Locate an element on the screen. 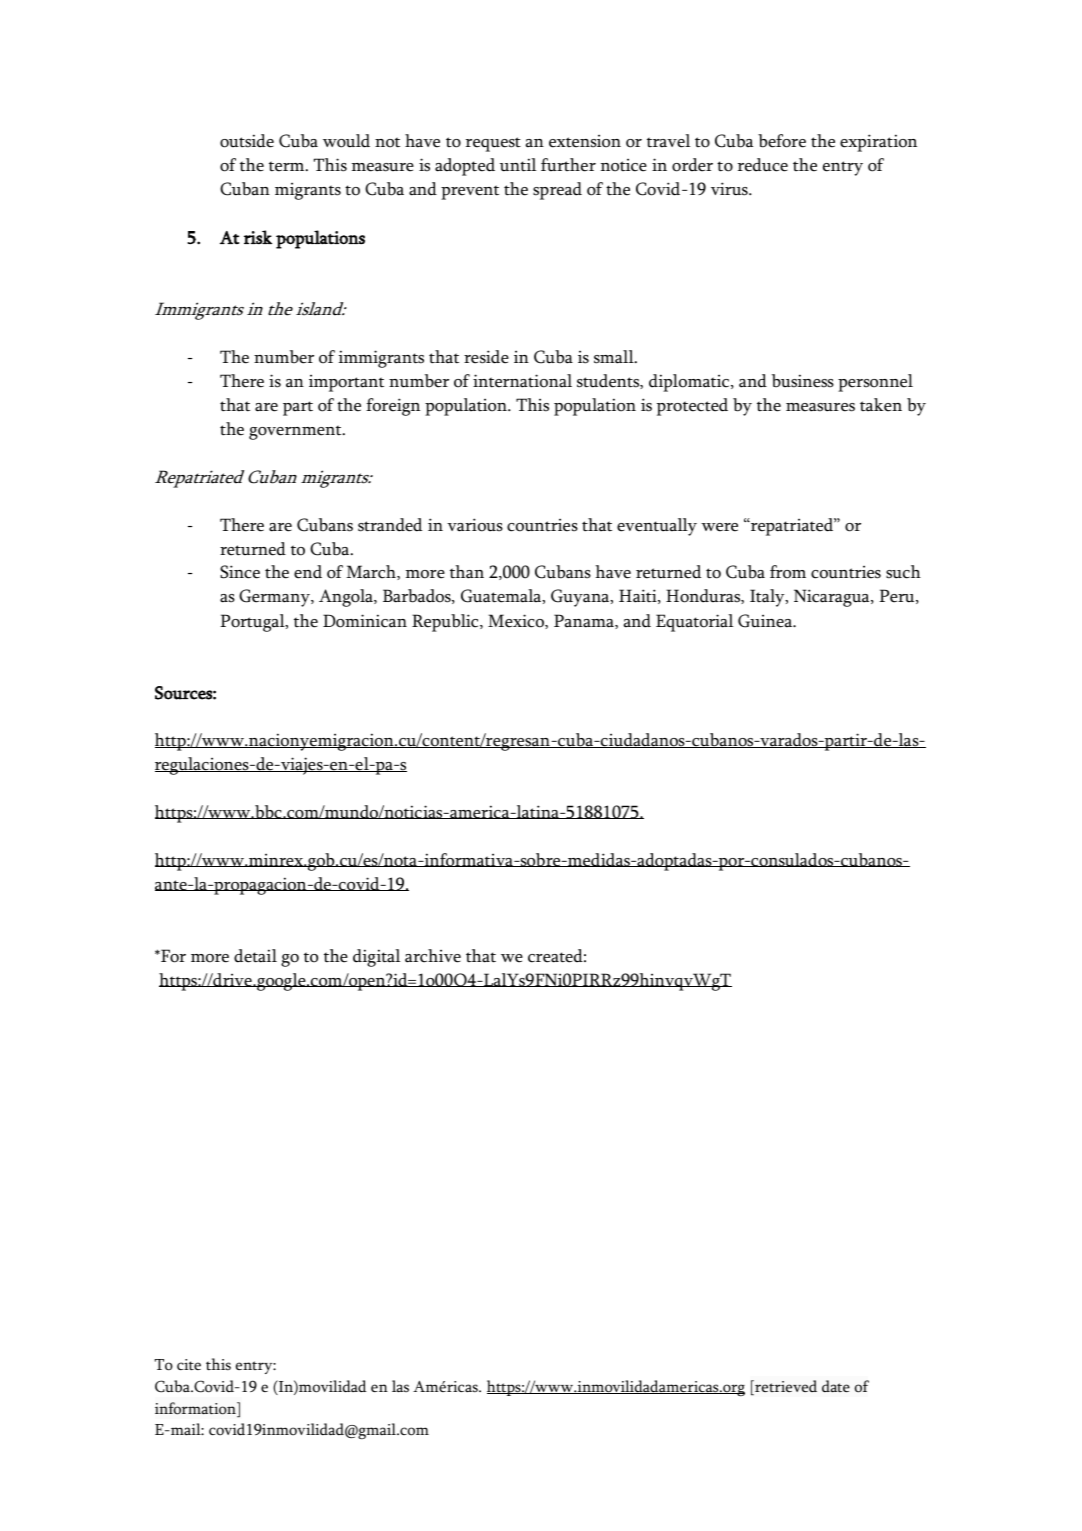 This screenshot has height=1531, width=1082. cite is located at coordinates (189, 1364).
